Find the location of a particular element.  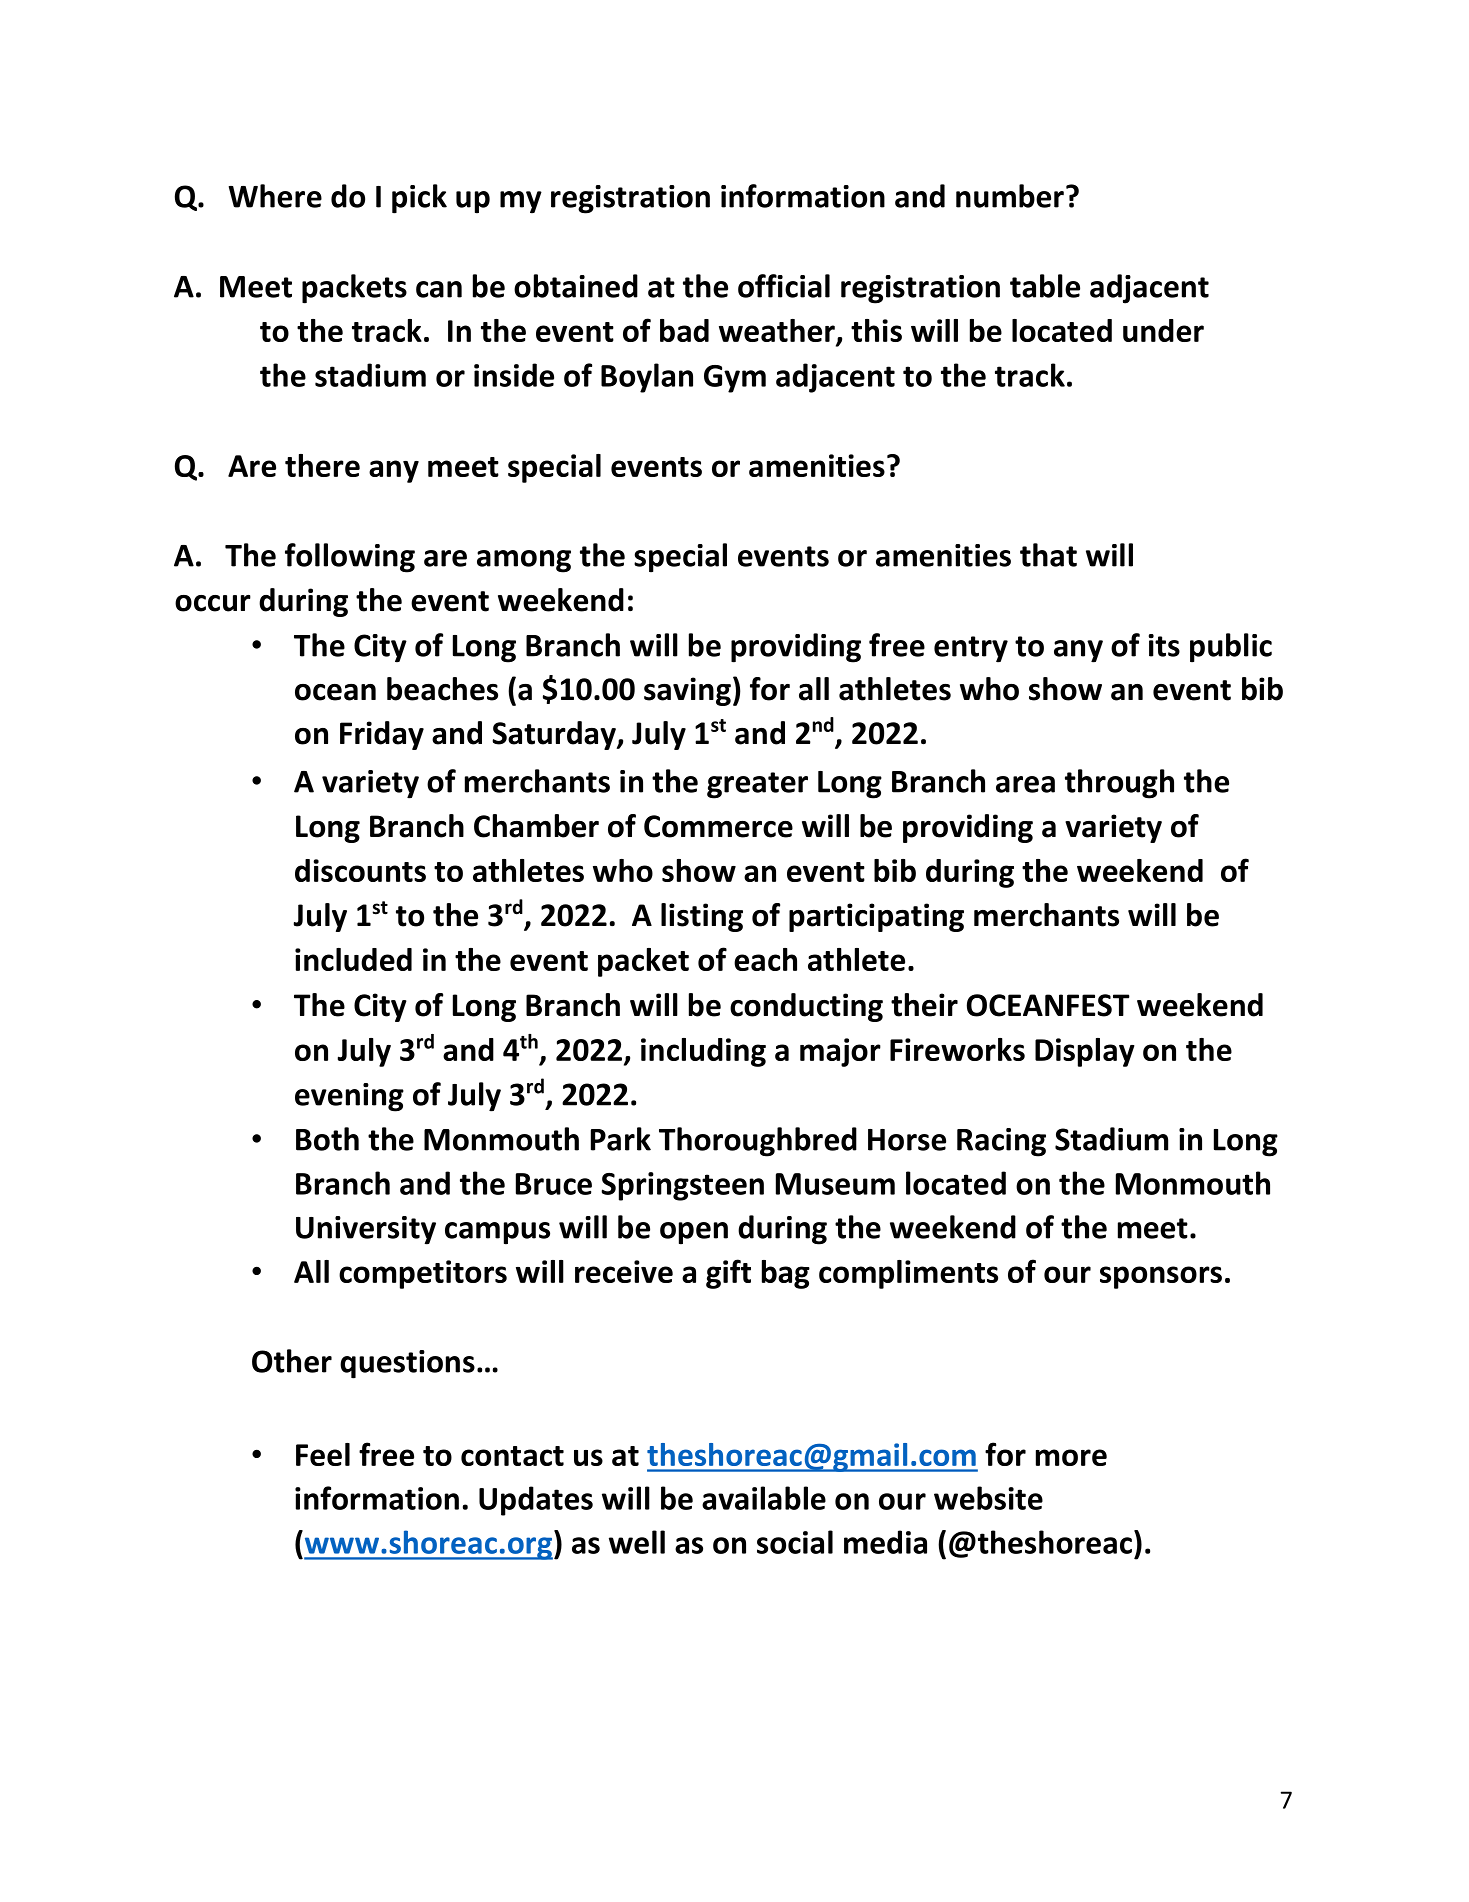

available is located at coordinates (764, 1498).
